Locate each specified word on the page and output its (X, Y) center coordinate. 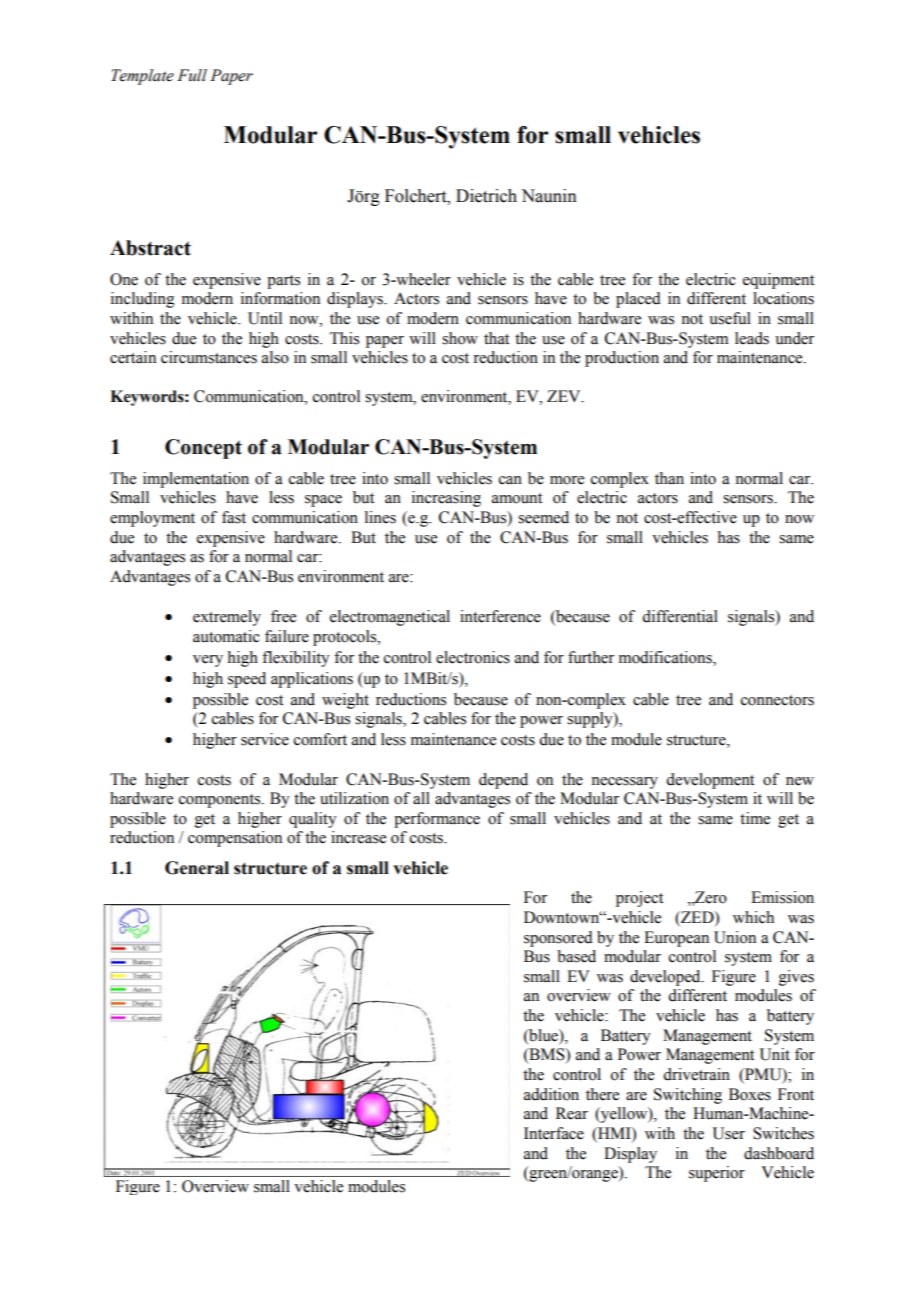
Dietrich (486, 196)
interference (500, 616)
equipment (778, 281)
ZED (697, 917)
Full (192, 75)
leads (752, 338)
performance (437, 820)
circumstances (209, 357)
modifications (666, 658)
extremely (227, 618)
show (460, 338)
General (197, 868)
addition (551, 1094)
